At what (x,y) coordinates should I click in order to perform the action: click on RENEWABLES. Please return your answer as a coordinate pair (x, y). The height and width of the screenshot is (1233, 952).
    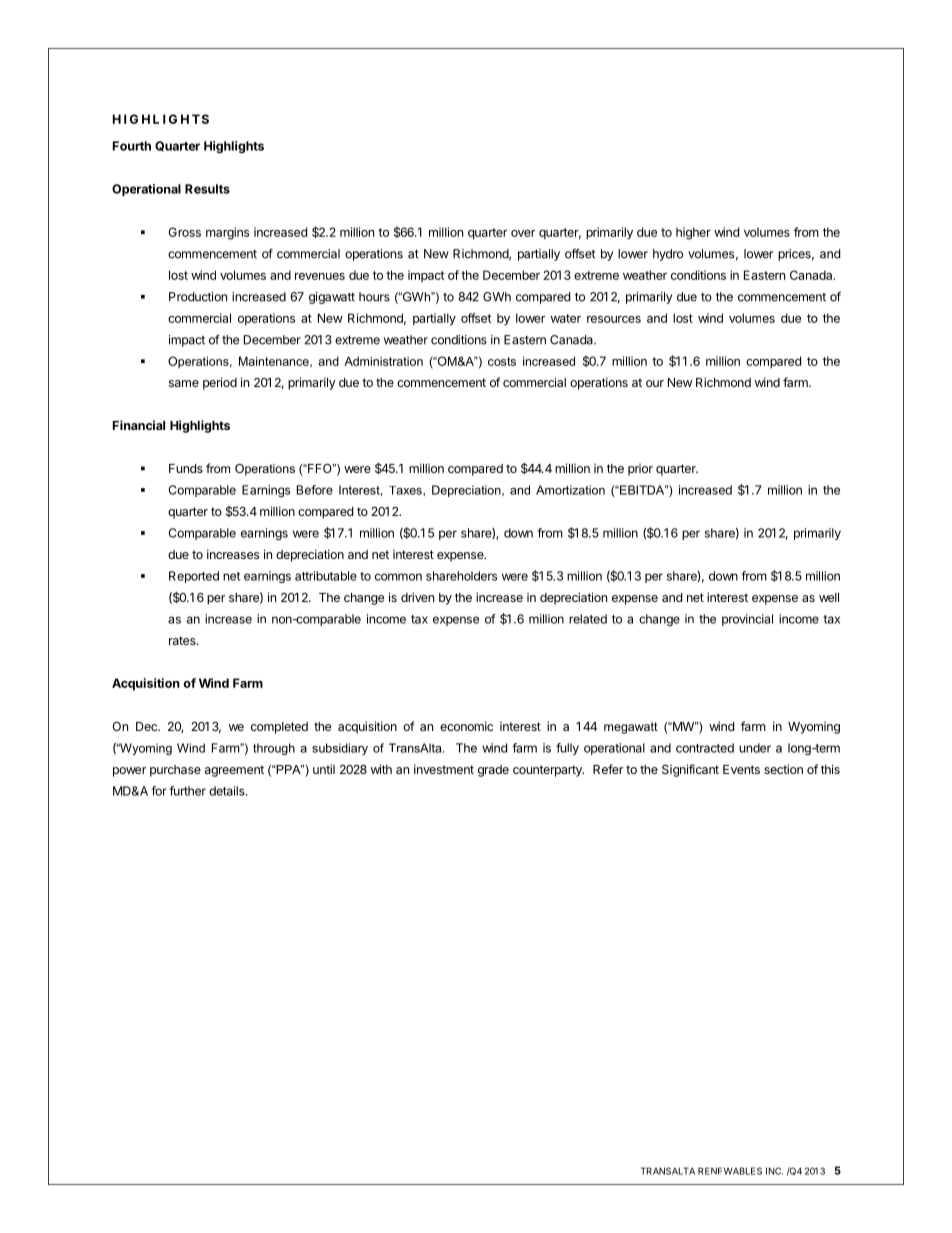
    Looking at the image, I should click on (730, 1171).
